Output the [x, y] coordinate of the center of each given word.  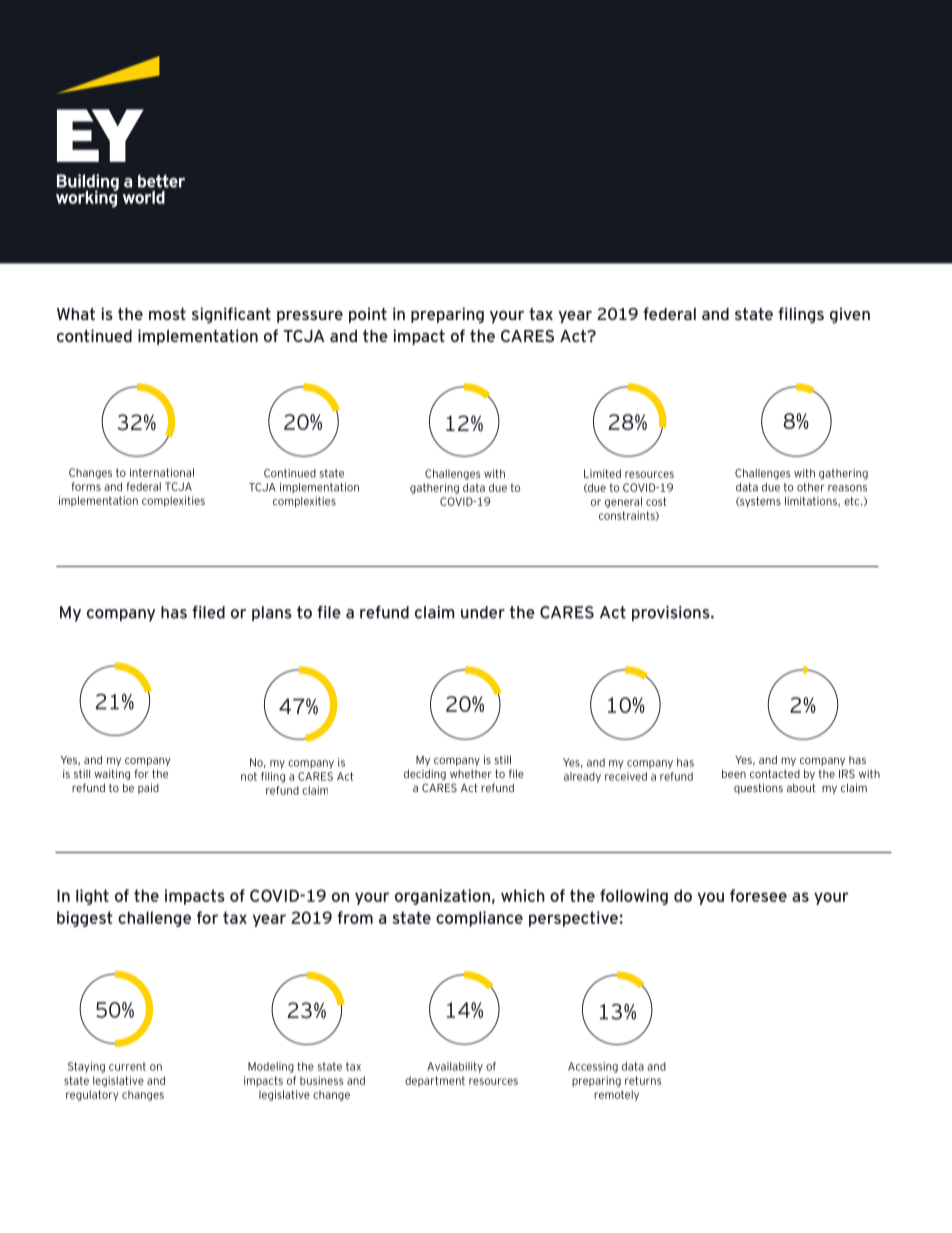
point [368, 315]
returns [643, 1080]
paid [148, 788]
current [127, 1066]
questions [758, 788]
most [167, 314]
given [850, 315]
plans [272, 614]
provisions [672, 614]
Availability [455, 1067]
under [483, 612]
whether [471, 774]
